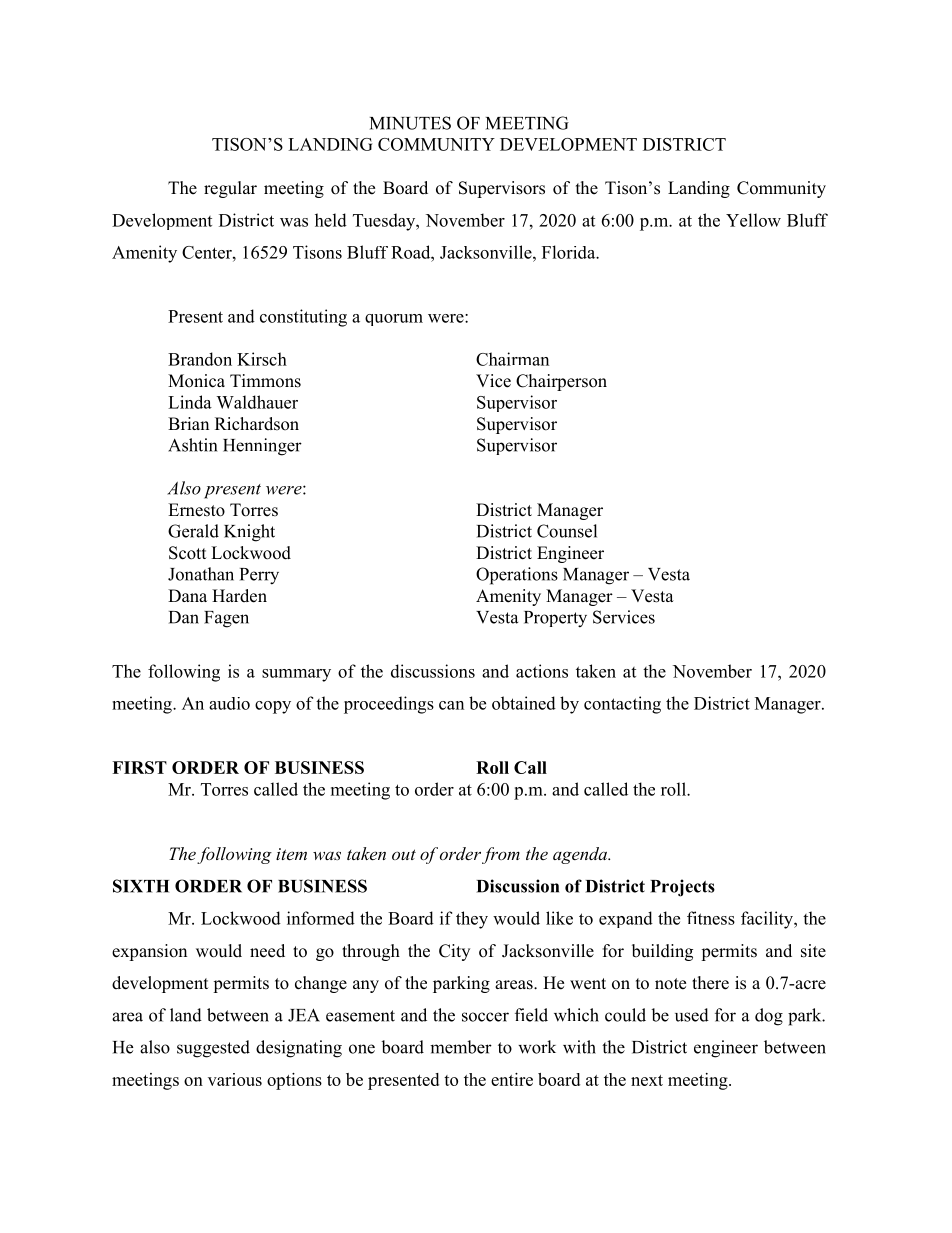  I want to click on audio, so click(229, 703).
